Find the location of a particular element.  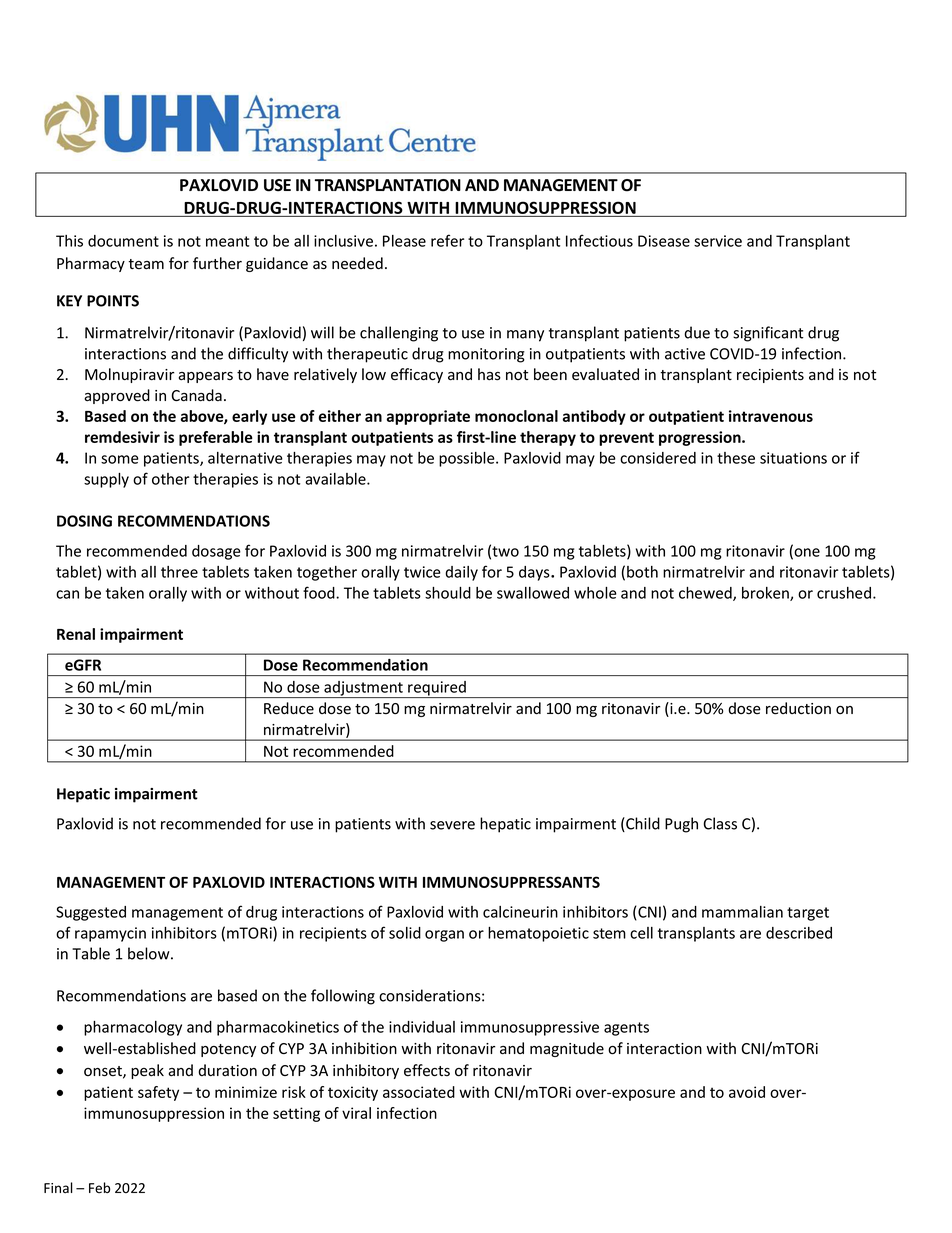

required is located at coordinates (437, 689).
